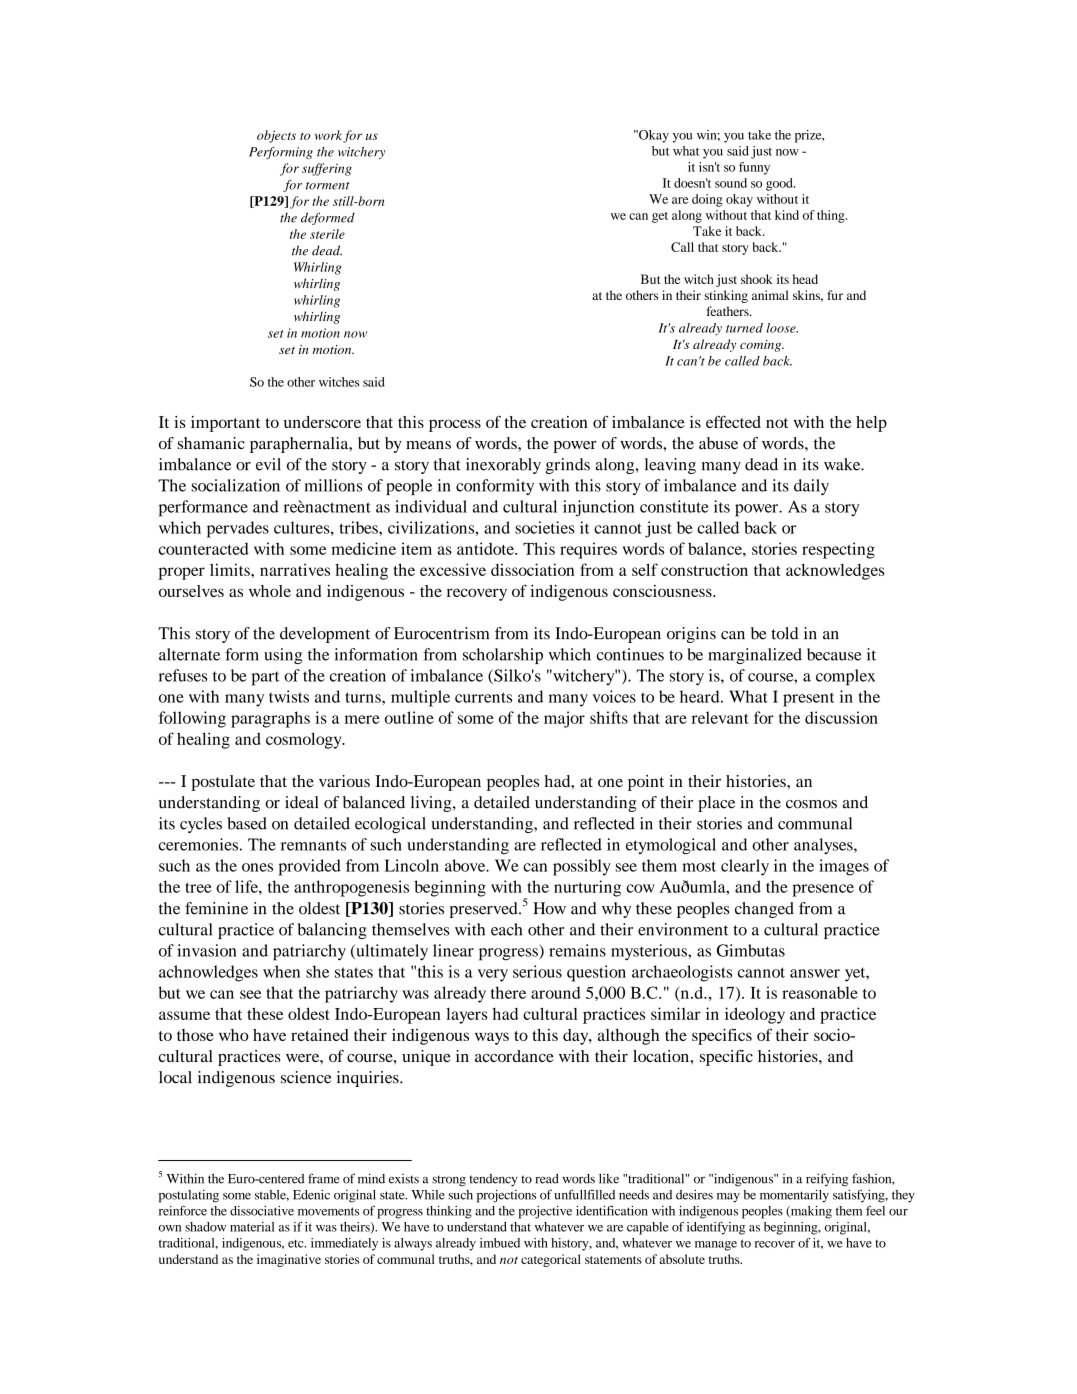  I want to click on serious, so click(537, 971).
